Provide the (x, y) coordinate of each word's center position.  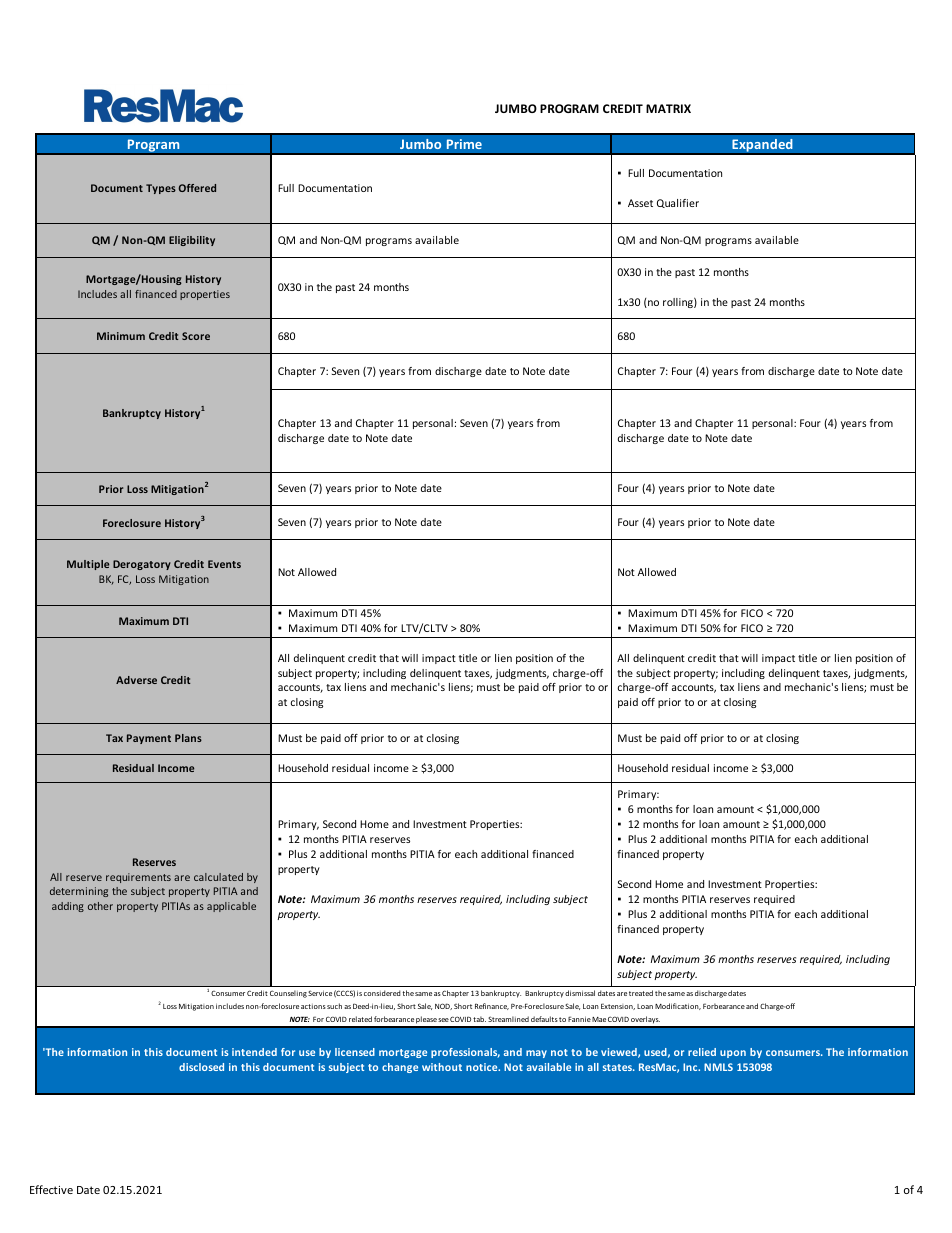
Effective (51, 1189)
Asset (640, 203)
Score (196, 336)
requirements (138, 878)
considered (382, 993)
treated (641, 993)
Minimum (121, 336)
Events (224, 564)
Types (161, 189)
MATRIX (668, 108)
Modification (678, 1006)
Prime (464, 144)
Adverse (136, 680)
